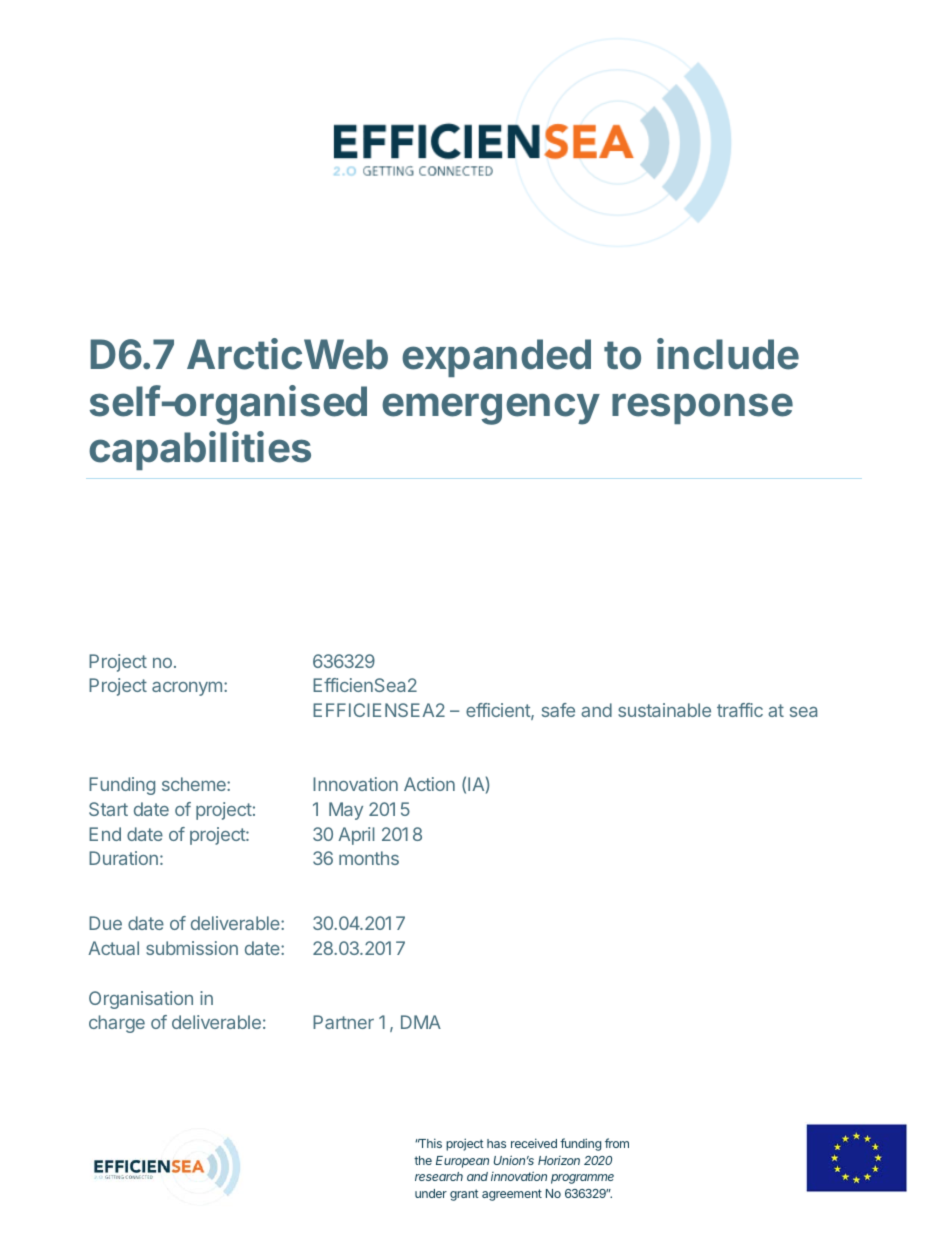 The height and width of the document is (1233, 952). I want to click on capabilities, so click(200, 450).
